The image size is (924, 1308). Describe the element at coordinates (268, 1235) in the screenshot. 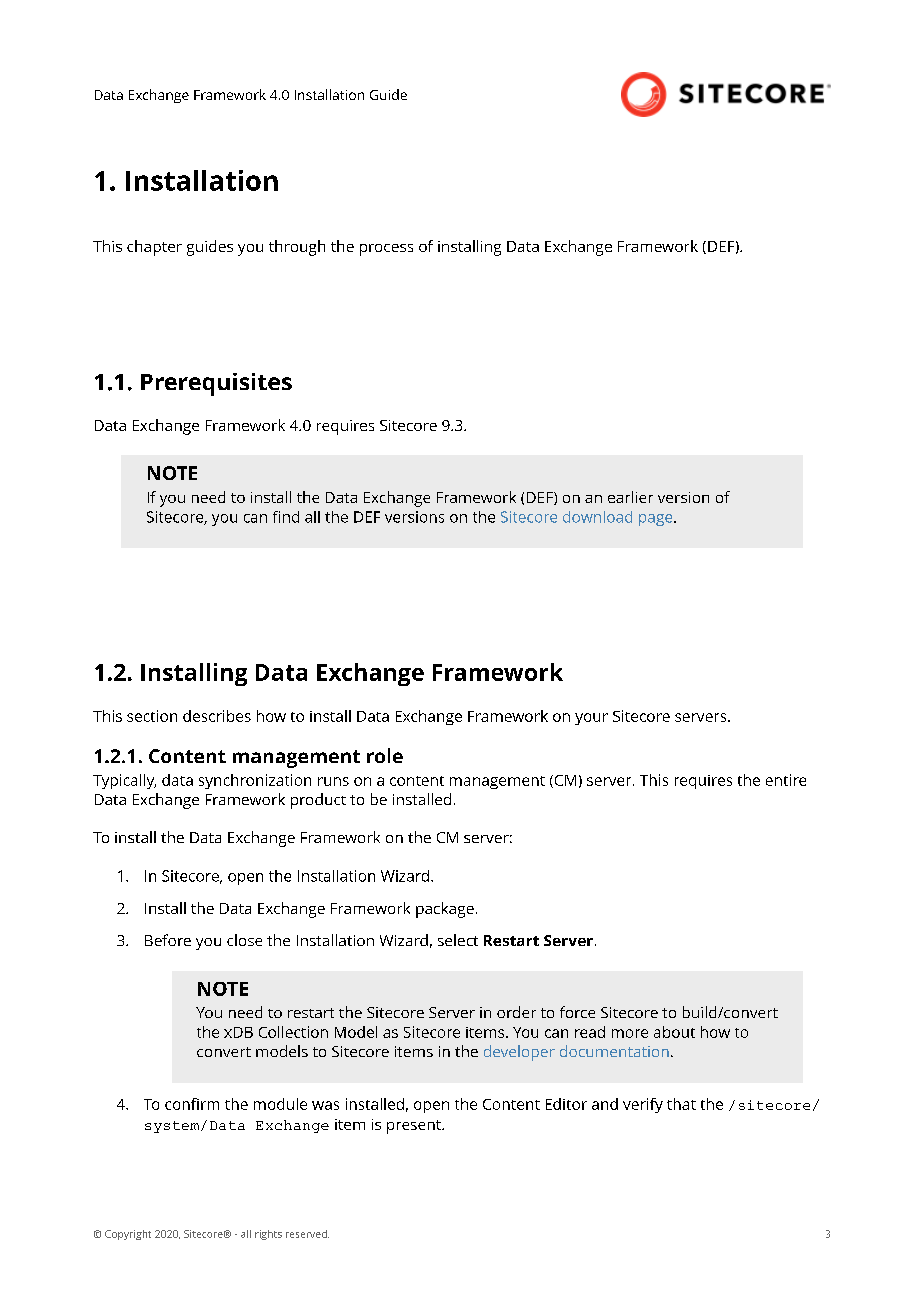

I see `rights` at that location.
